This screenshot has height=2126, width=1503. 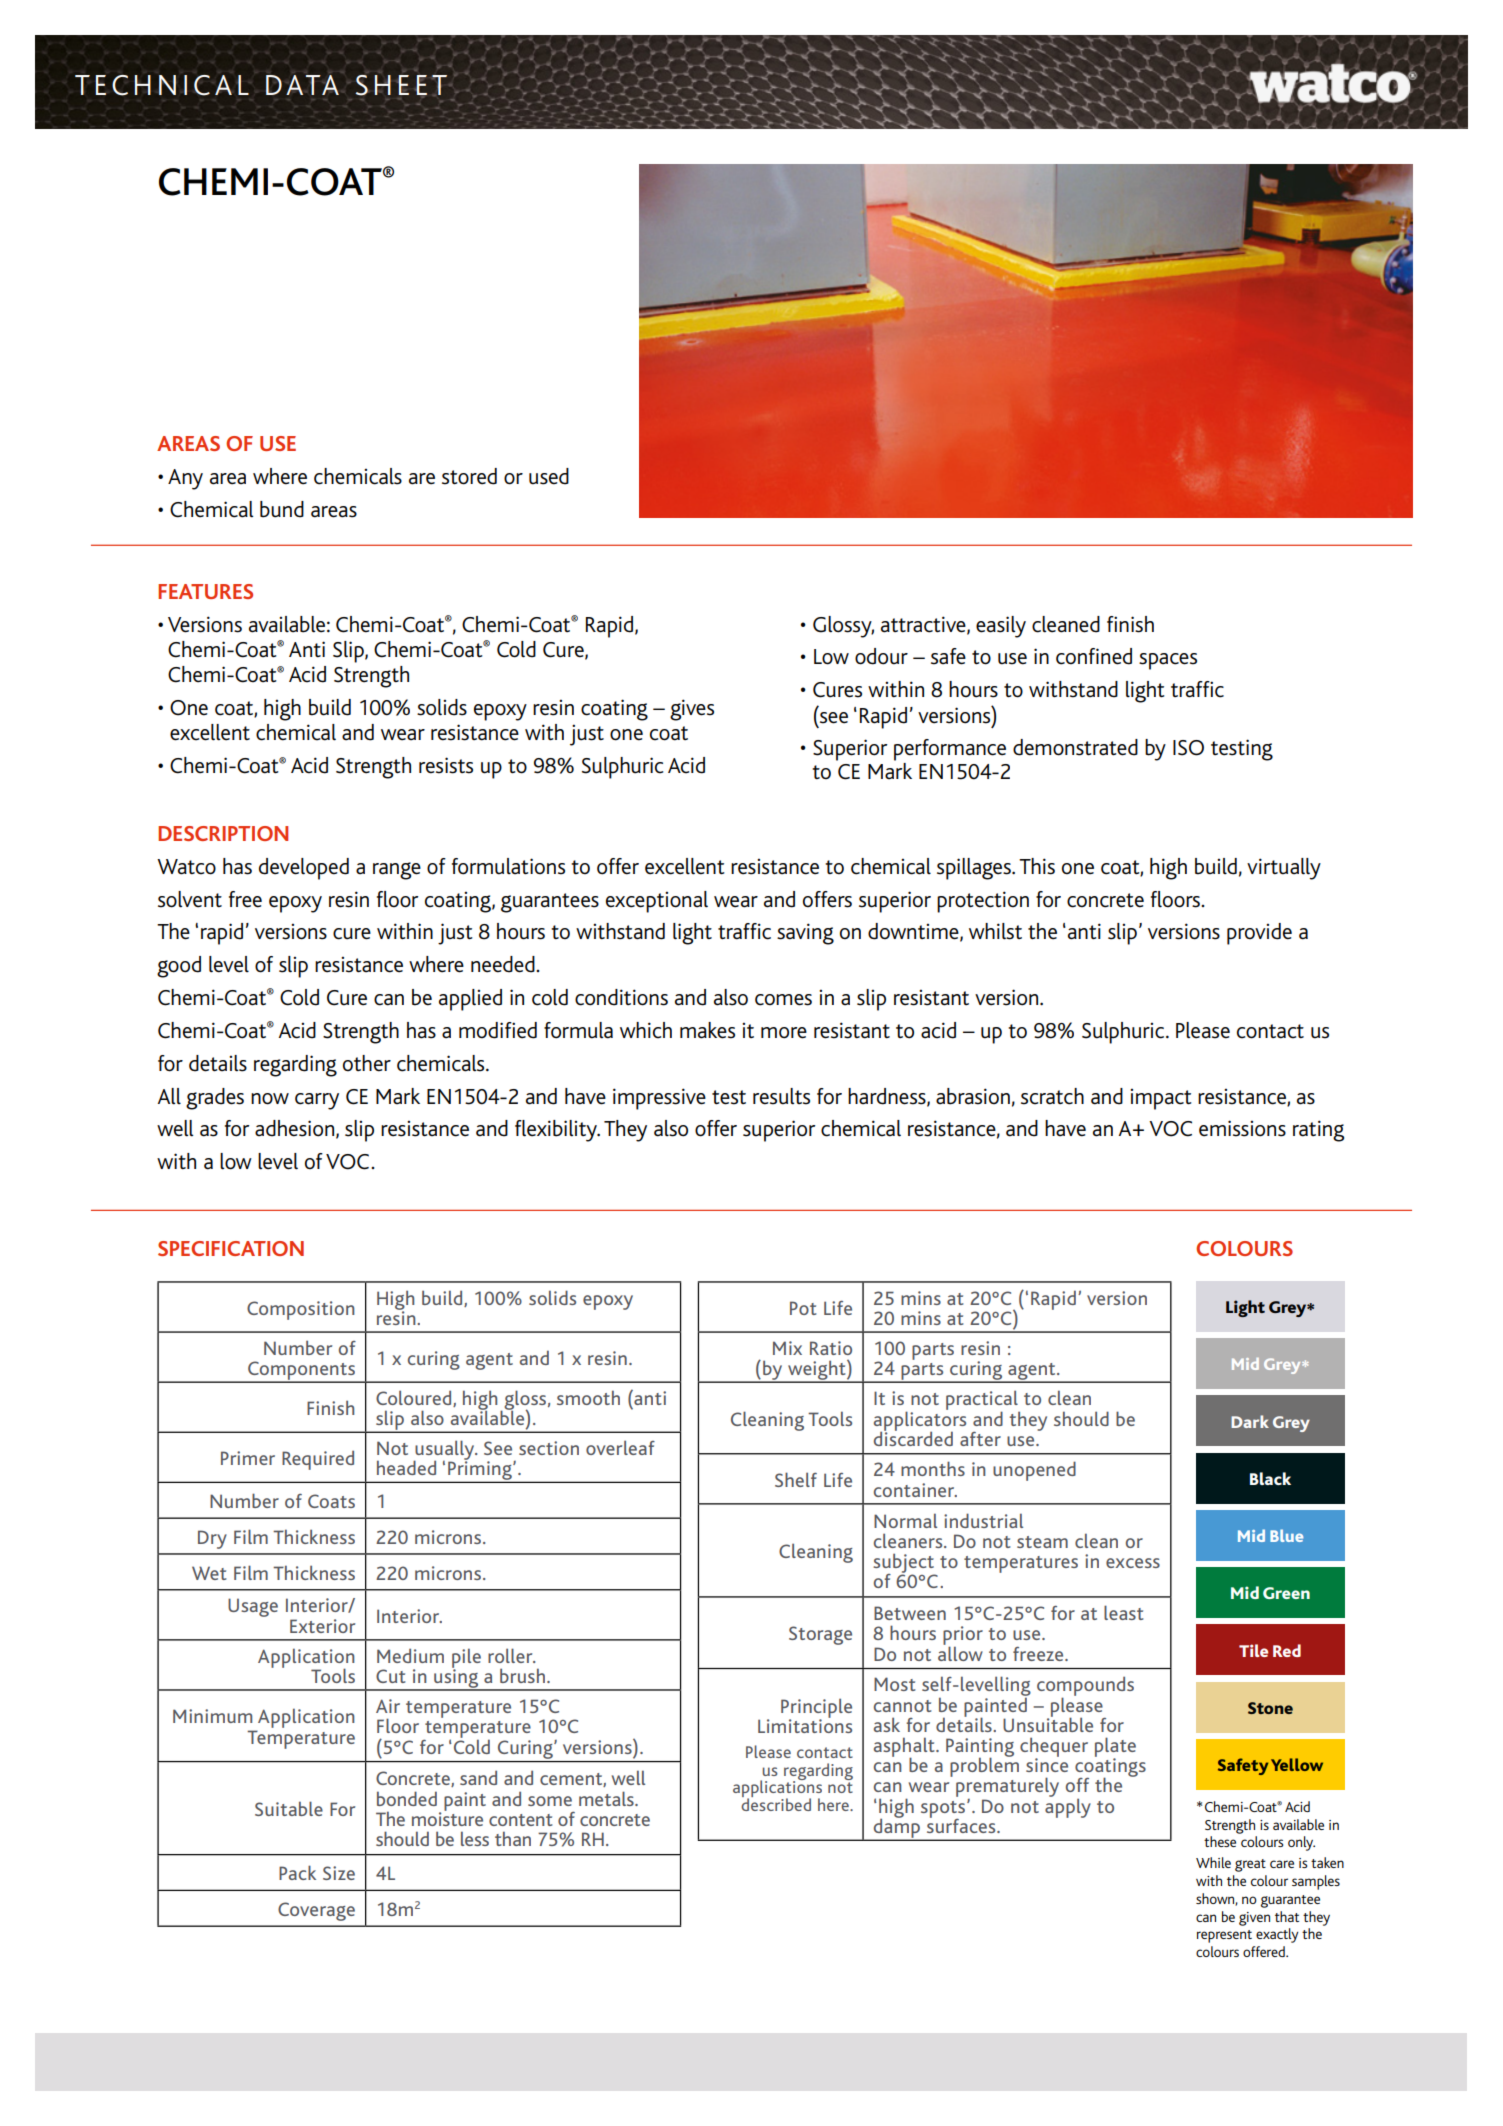 What do you see at coordinates (282, 509) in the screenshot?
I see `bund` at bounding box center [282, 509].
